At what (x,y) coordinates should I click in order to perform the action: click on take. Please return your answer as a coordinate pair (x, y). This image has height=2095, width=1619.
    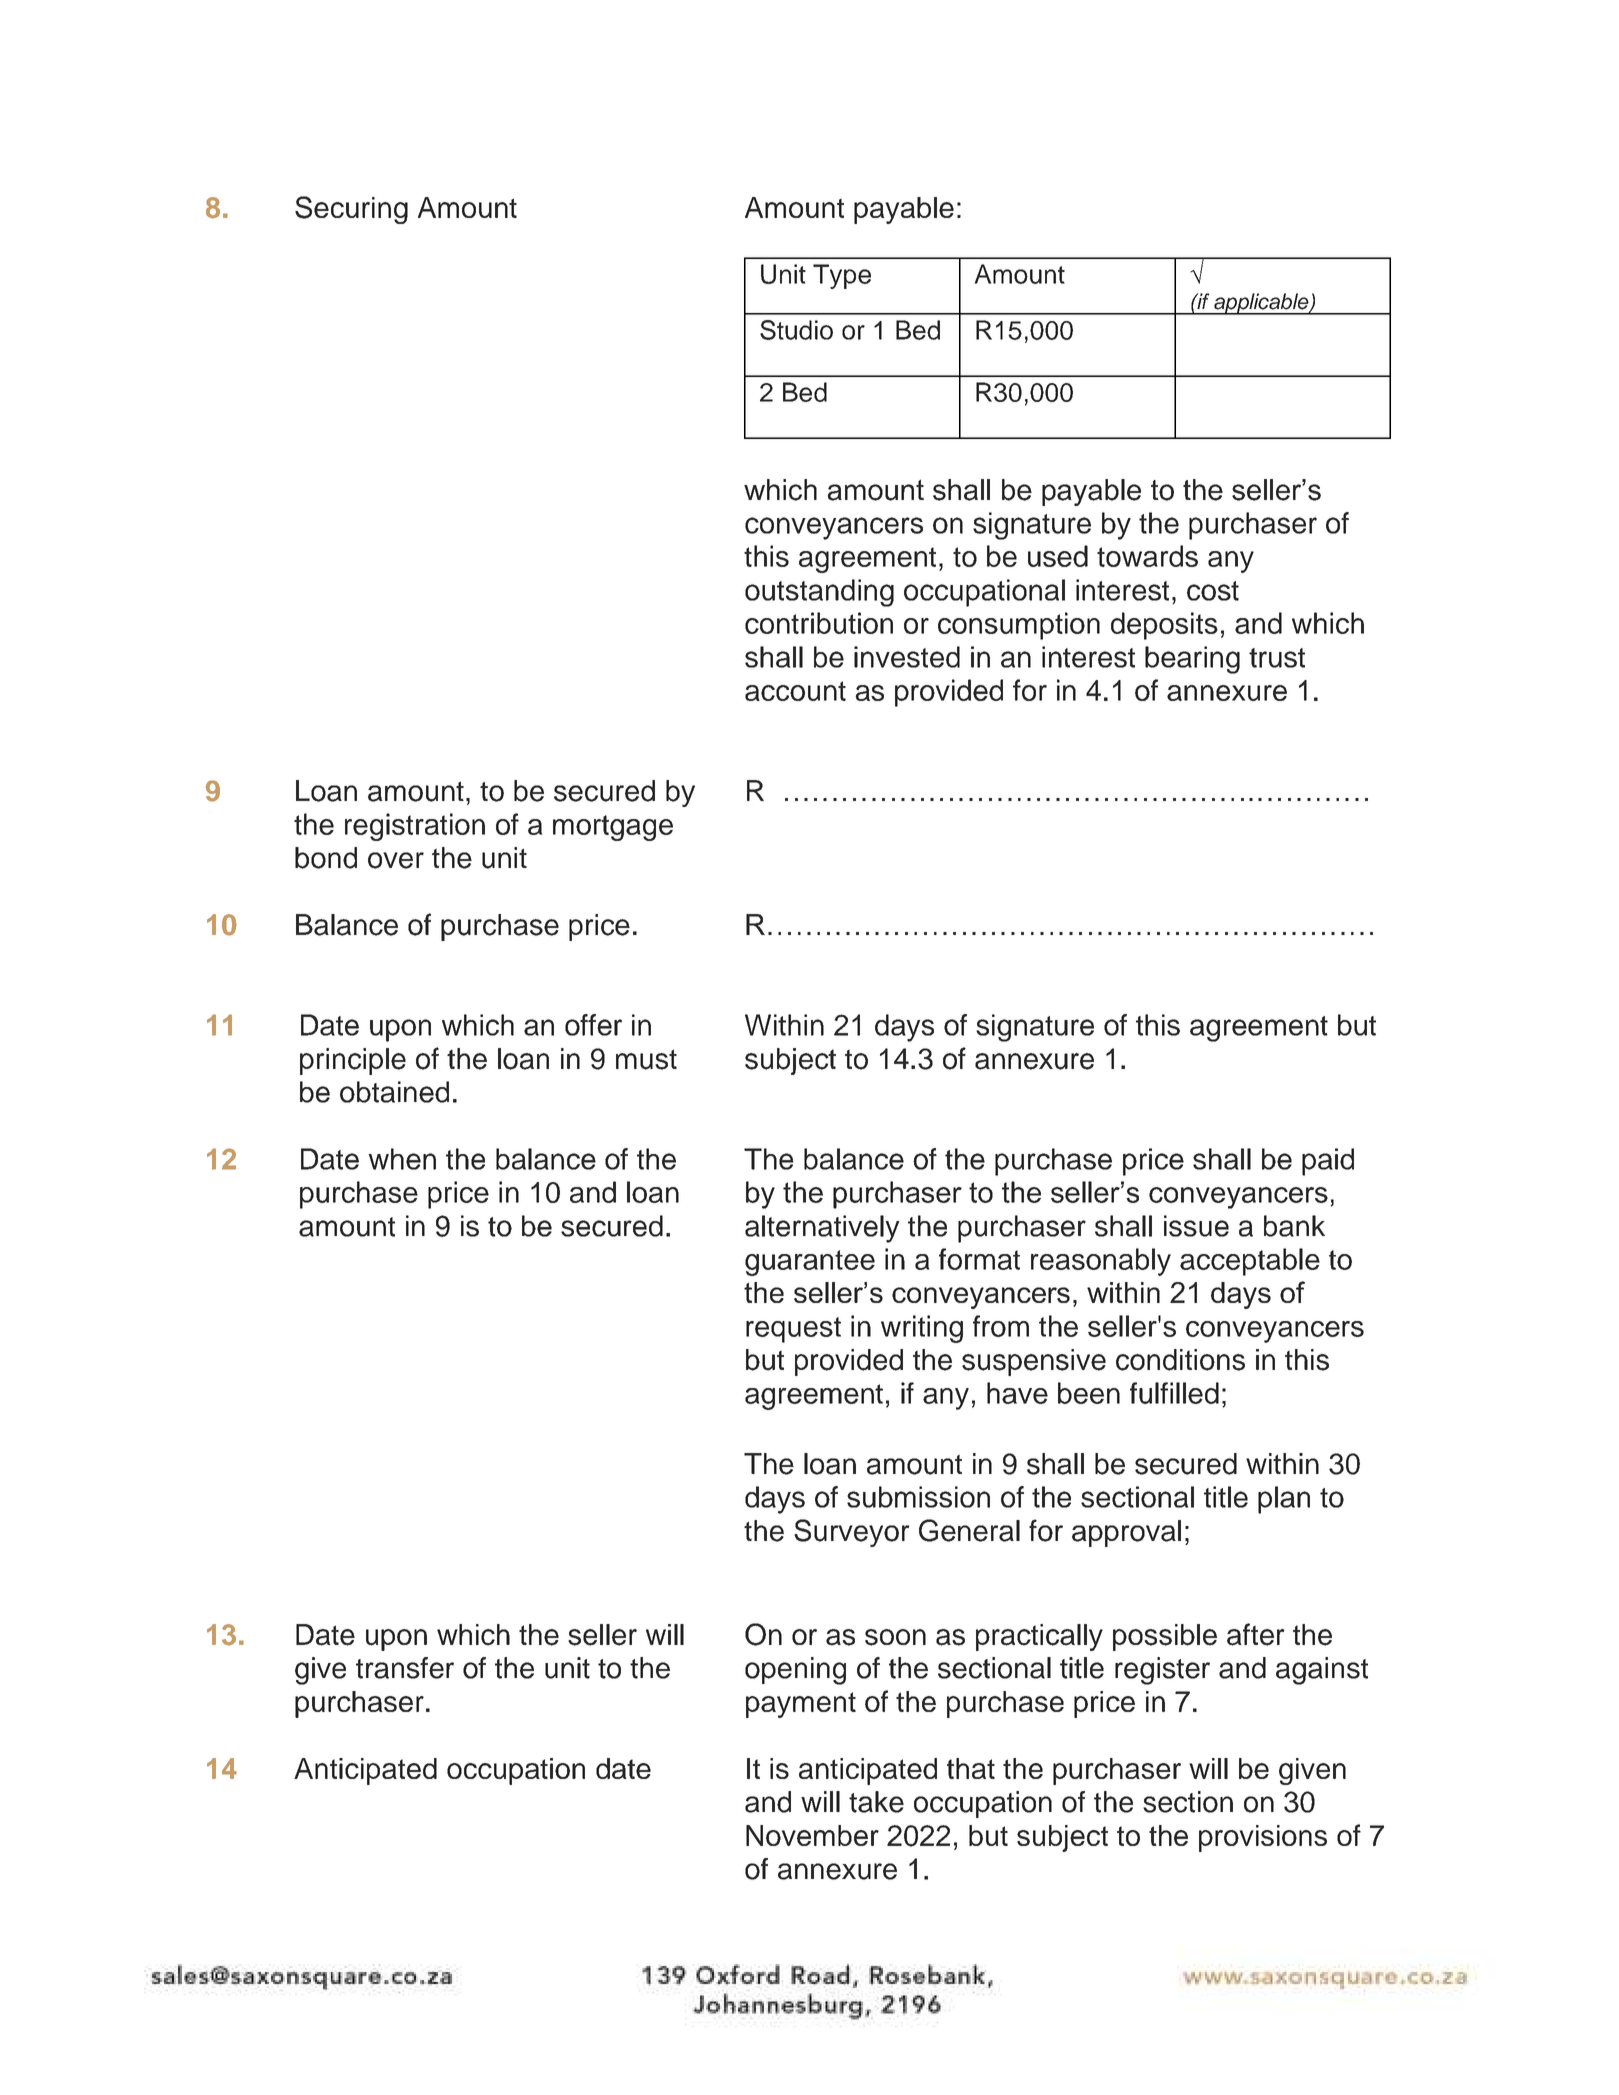
    Looking at the image, I should click on (876, 1802).
